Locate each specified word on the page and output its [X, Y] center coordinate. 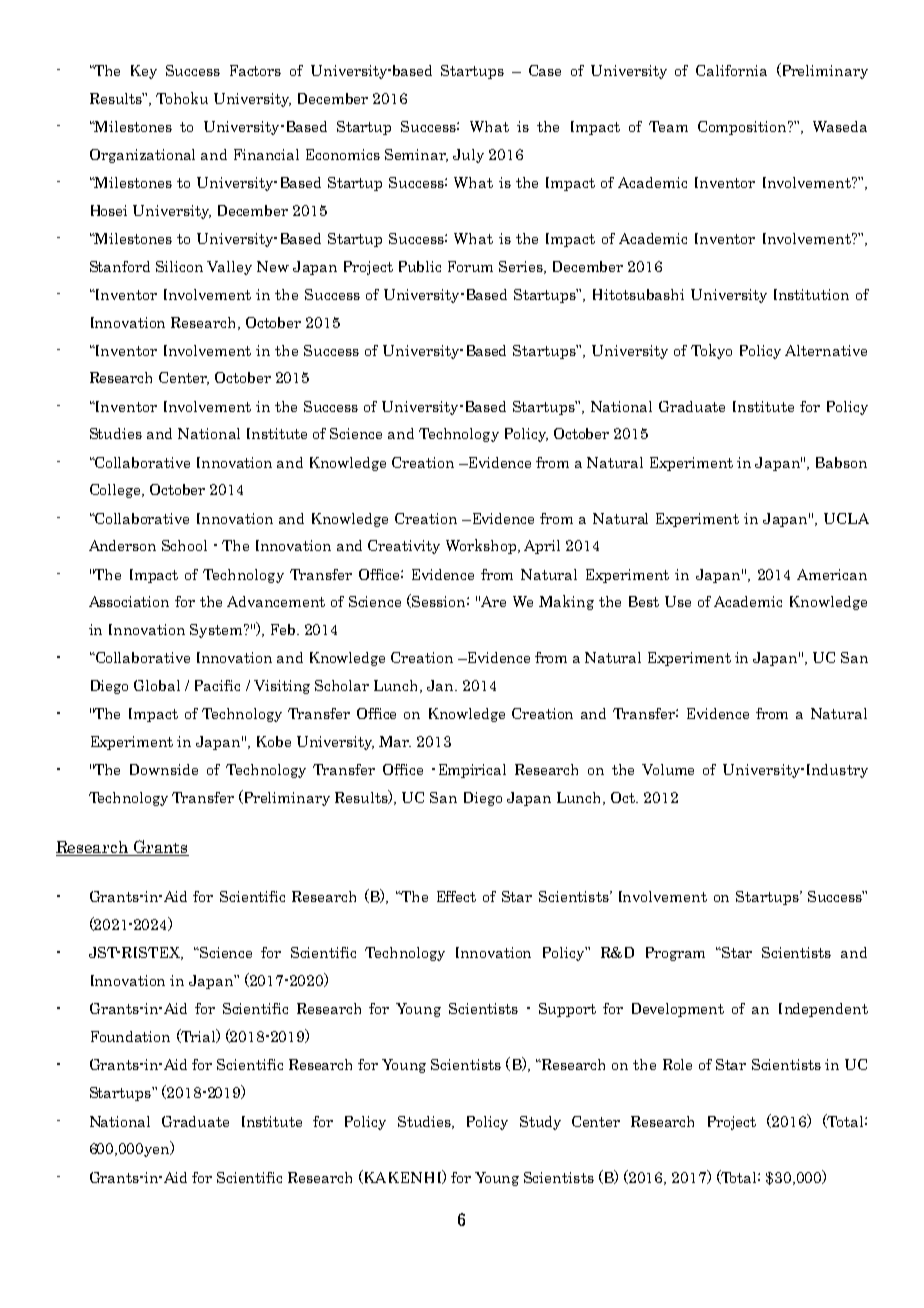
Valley [229, 268]
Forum [470, 266]
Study [540, 1123]
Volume [668, 769]
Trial [198, 1036]
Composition [743, 128]
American [832, 574]
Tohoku [182, 98]
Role [677, 1064]
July [468, 156]
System [217, 631]
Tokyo [711, 351]
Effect [456, 896]
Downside [164, 769]
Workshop [482, 546]
